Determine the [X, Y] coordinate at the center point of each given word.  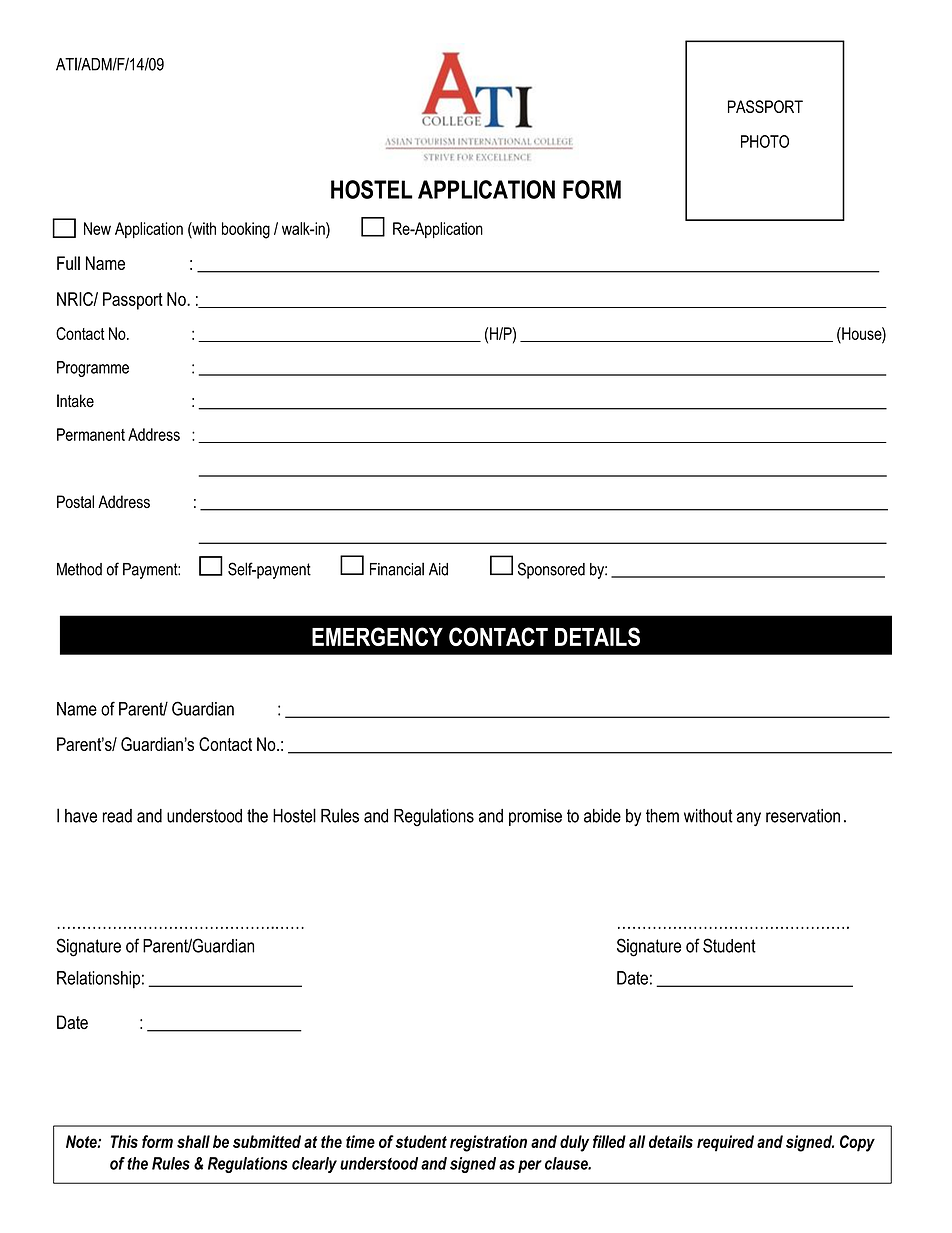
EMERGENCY [377, 636]
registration [488, 1143]
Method [79, 569]
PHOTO [765, 141]
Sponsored [551, 570]
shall [193, 1141]
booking [246, 230]
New [97, 228]
